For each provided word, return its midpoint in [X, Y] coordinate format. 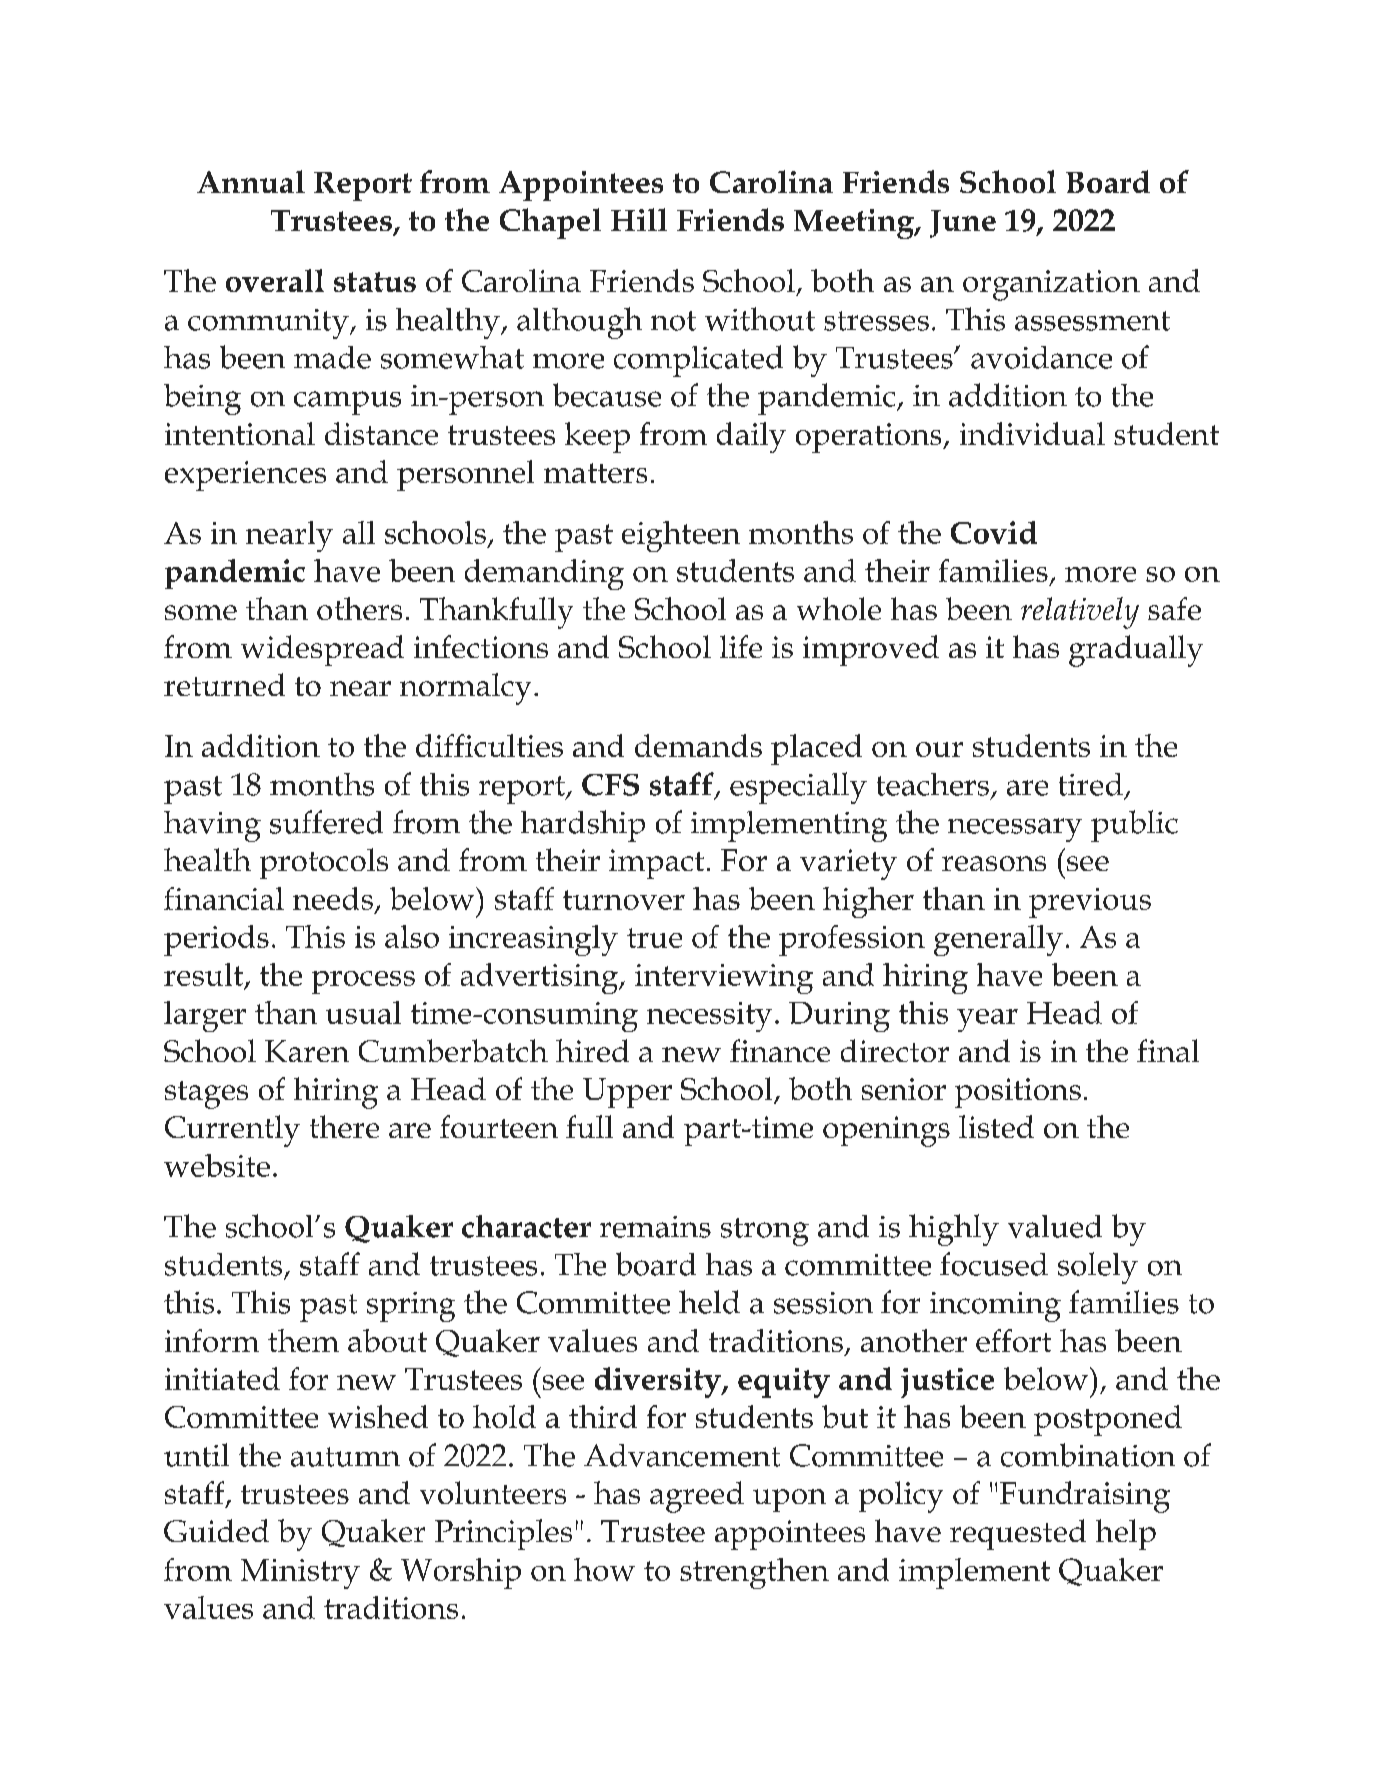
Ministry [300, 1574]
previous [1090, 903]
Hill [639, 219]
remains [655, 1227]
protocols [324, 863]
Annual [251, 181]
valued [1055, 1226]
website [217, 1165]
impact [656, 864]
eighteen [681, 536]
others [359, 608]
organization [1051, 285]
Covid [994, 532]
